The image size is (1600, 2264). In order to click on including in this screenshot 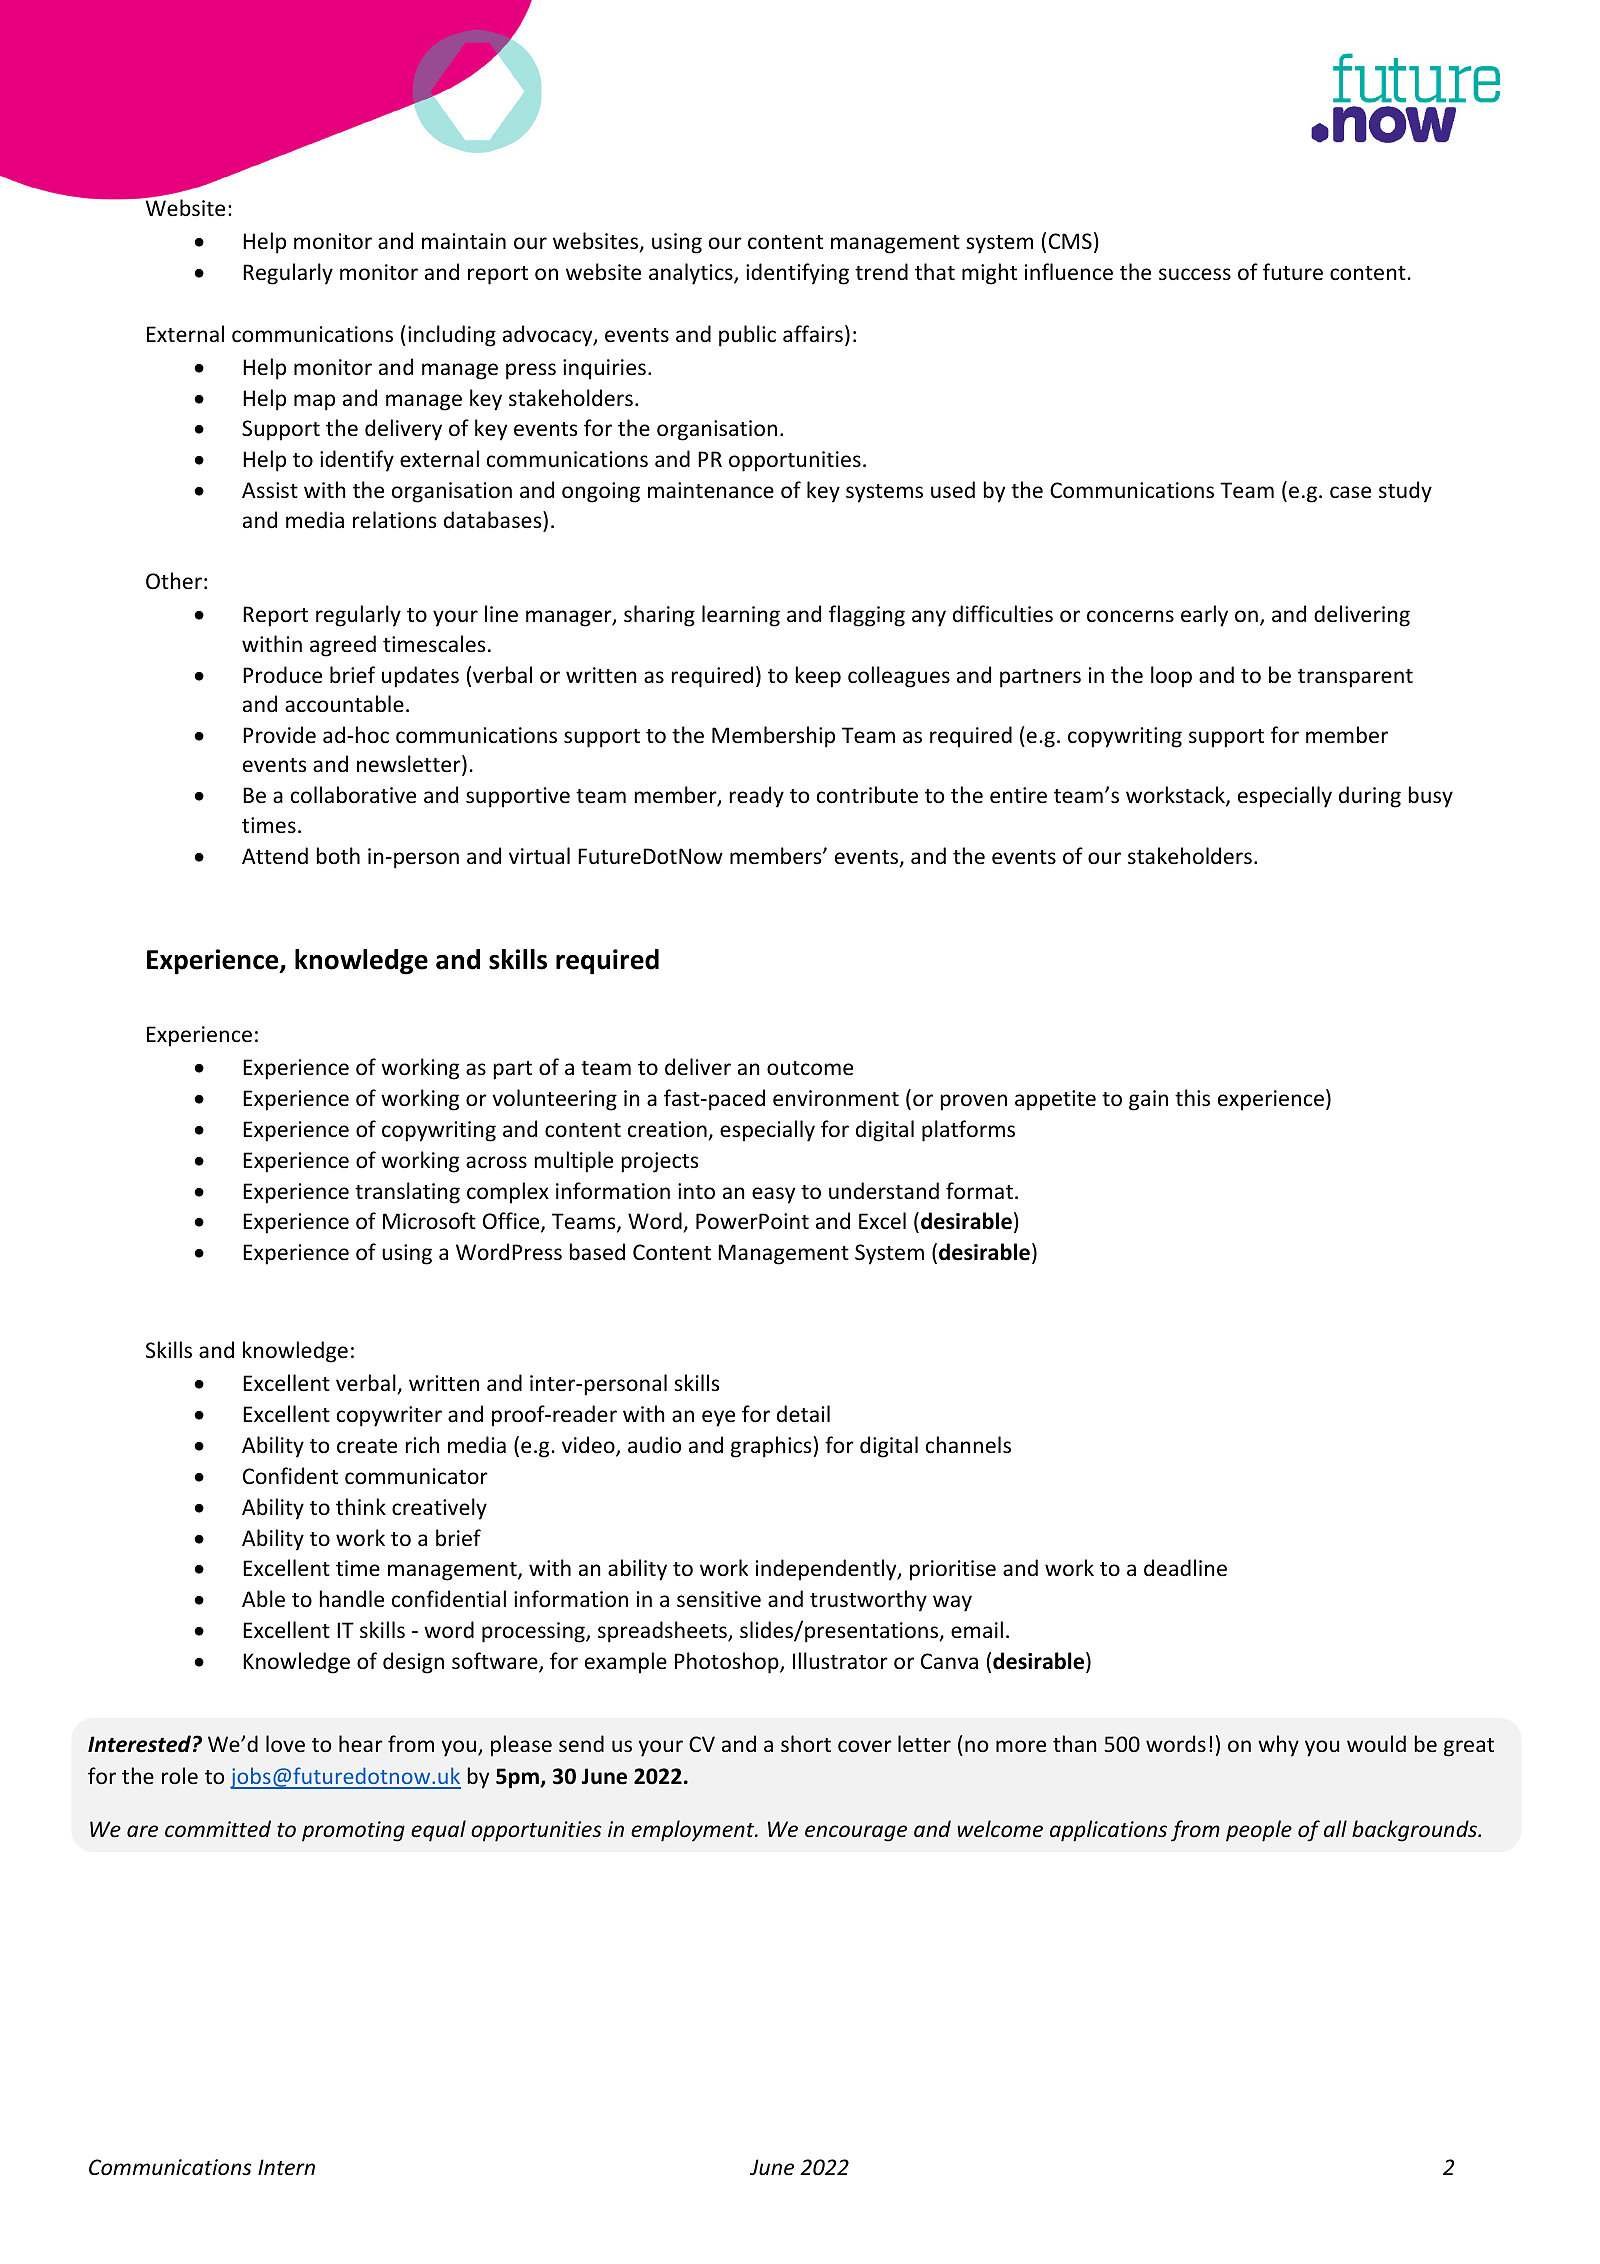, I will do `click(452, 336)`.
